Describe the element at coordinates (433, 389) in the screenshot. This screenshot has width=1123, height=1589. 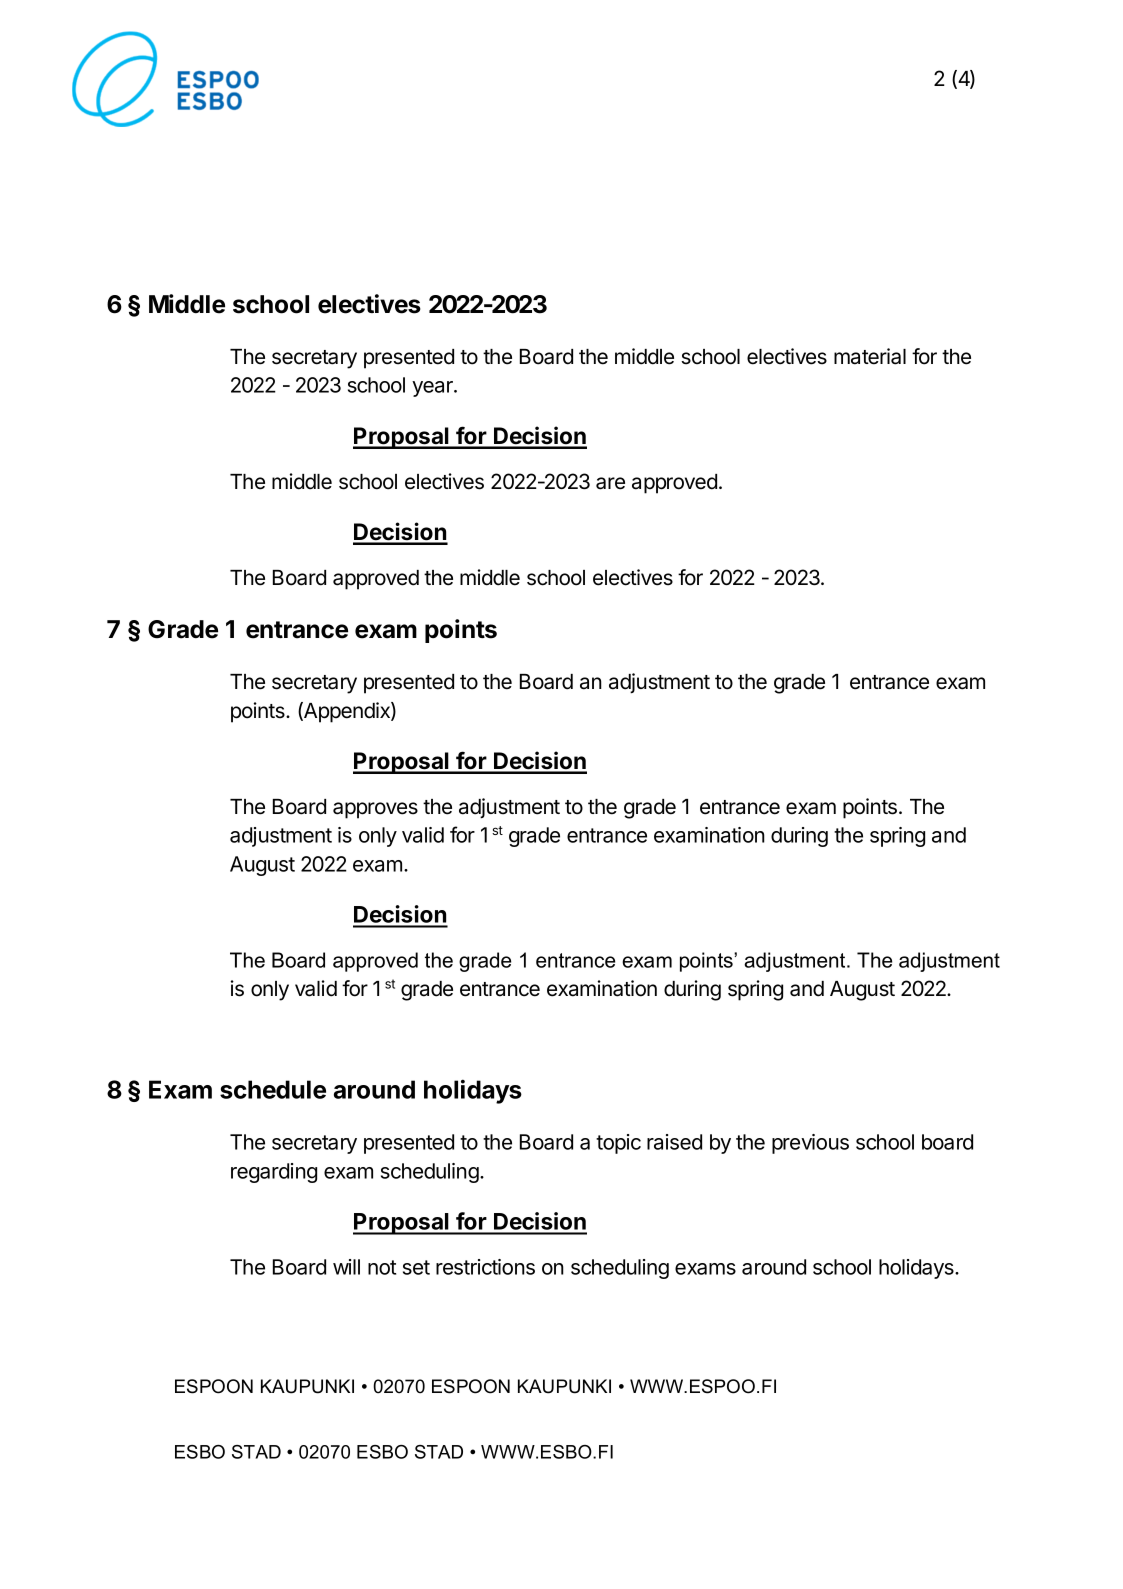
I see `year` at that location.
